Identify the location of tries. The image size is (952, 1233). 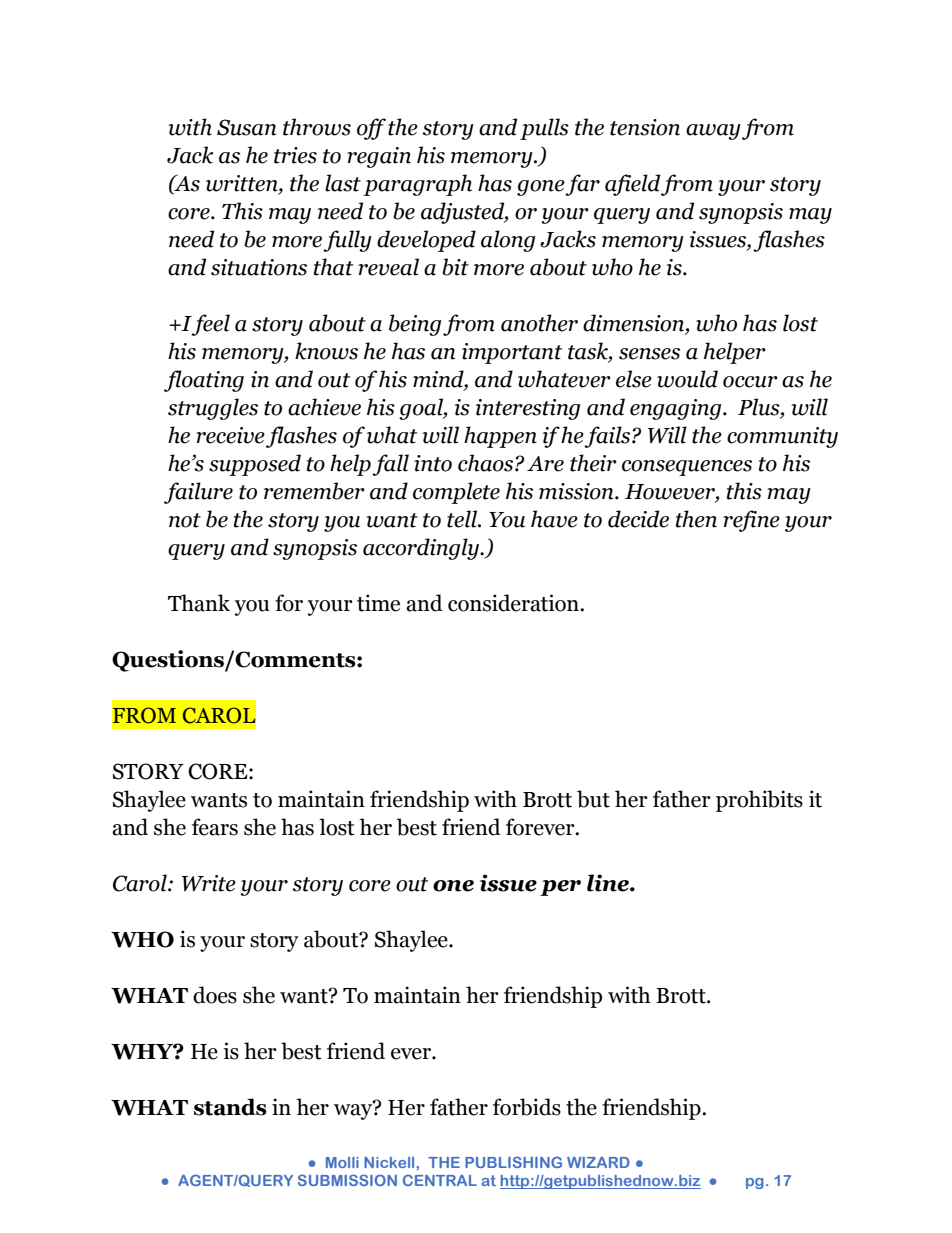
(295, 155).
